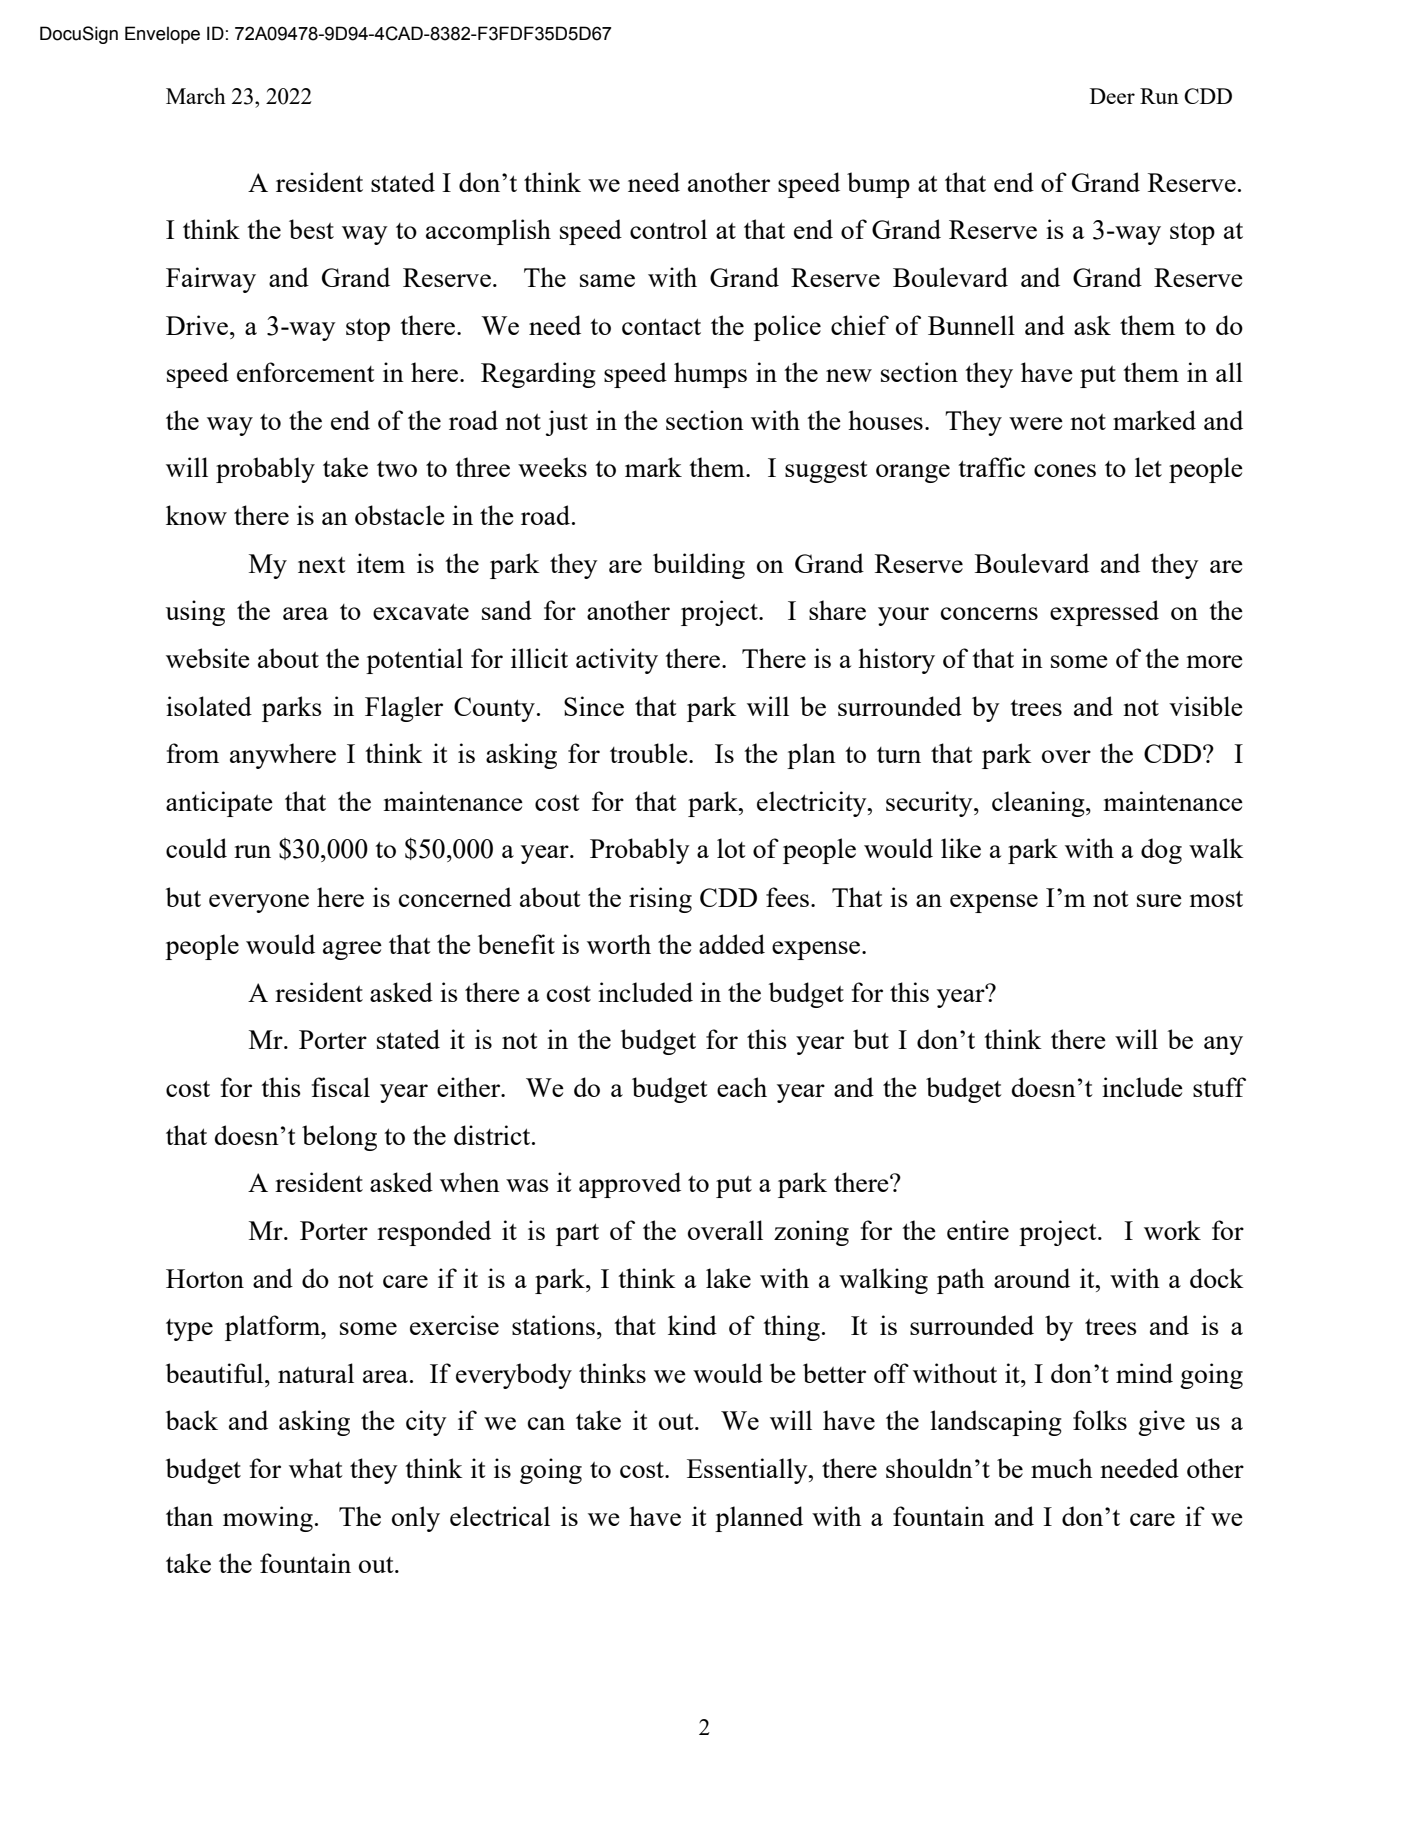 The height and width of the screenshot is (1823, 1409). I want to click on were, so click(1036, 423).
